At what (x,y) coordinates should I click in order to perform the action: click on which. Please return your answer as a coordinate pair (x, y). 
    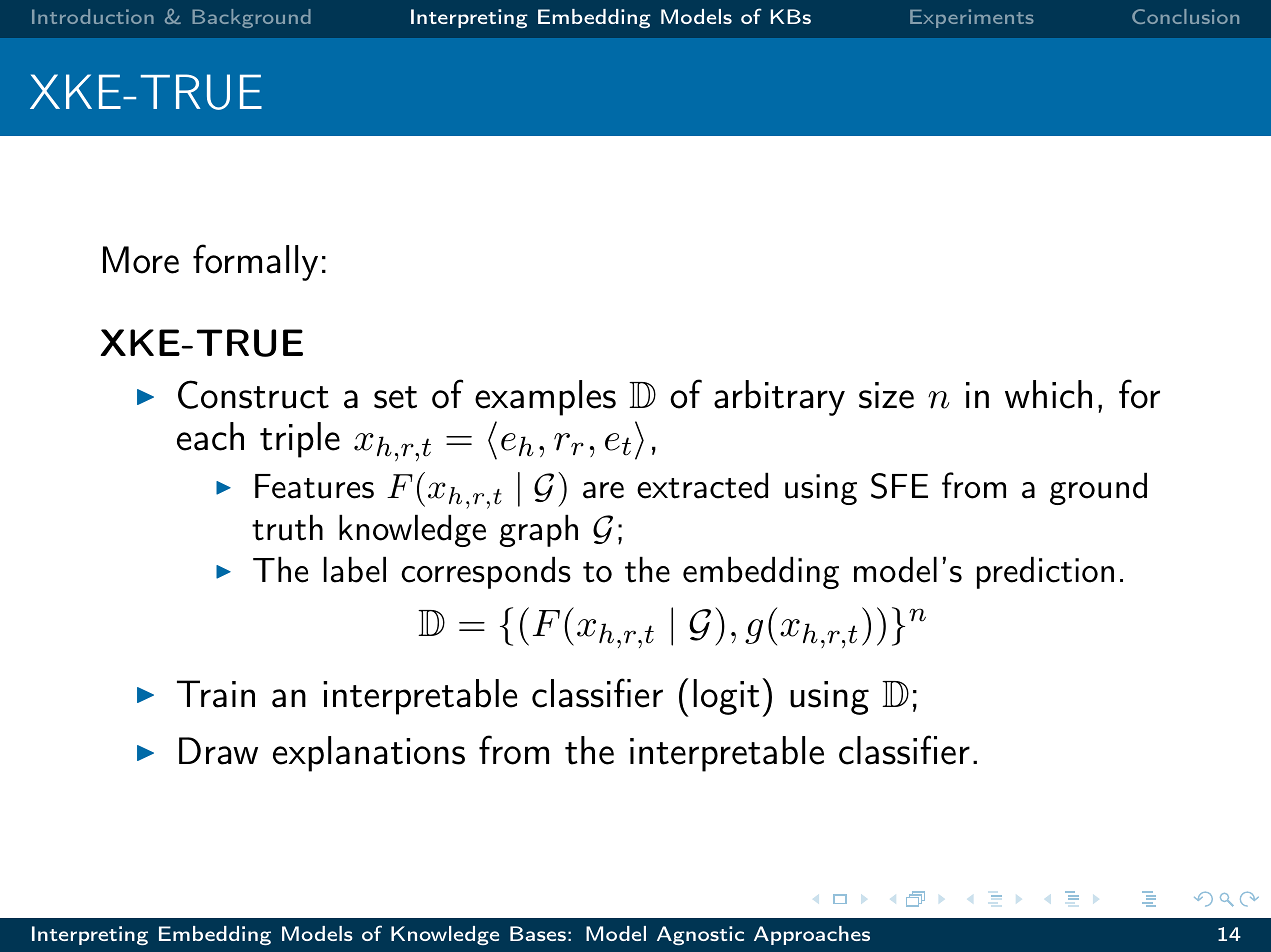
    Looking at the image, I should click on (1048, 394).
